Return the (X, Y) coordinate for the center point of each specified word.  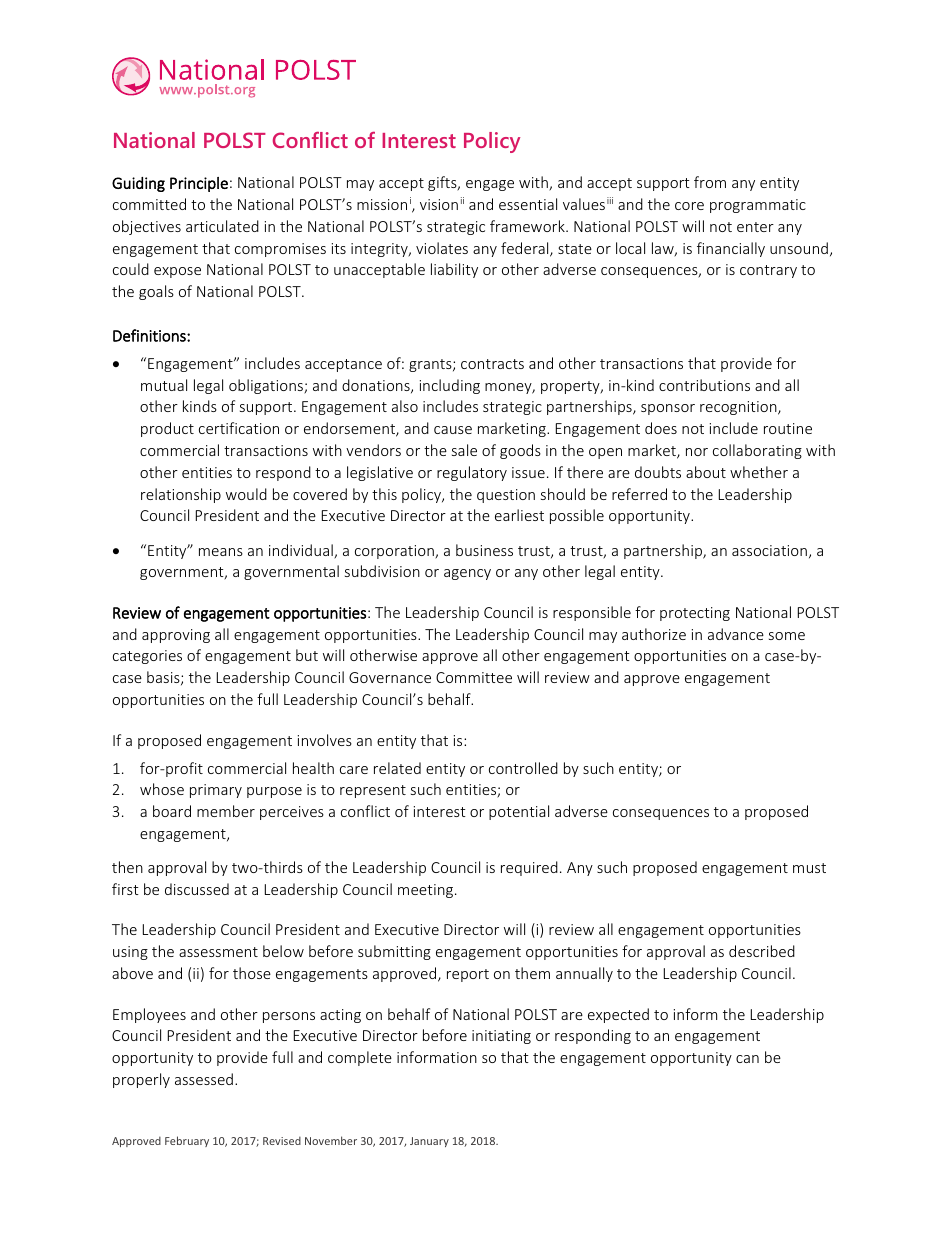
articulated (222, 226)
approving (176, 636)
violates (442, 248)
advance (736, 634)
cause (453, 430)
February (187, 1141)
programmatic (758, 206)
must (809, 868)
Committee (474, 677)
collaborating (757, 451)
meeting (427, 891)
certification (239, 428)
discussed (197, 889)
